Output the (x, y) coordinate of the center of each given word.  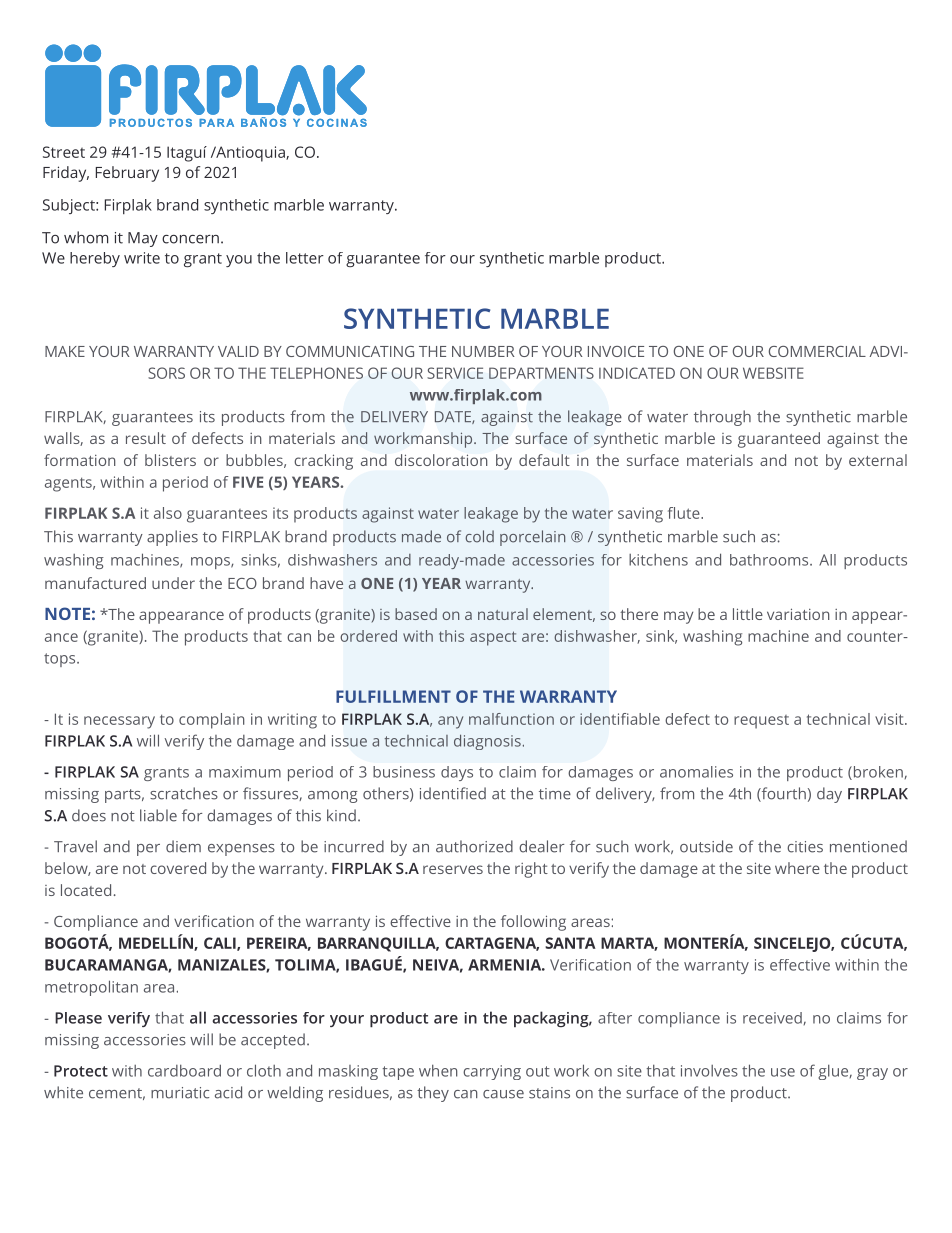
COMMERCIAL (817, 351)
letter (305, 258)
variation (798, 614)
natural (503, 614)
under (173, 583)
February (127, 174)
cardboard (184, 1070)
